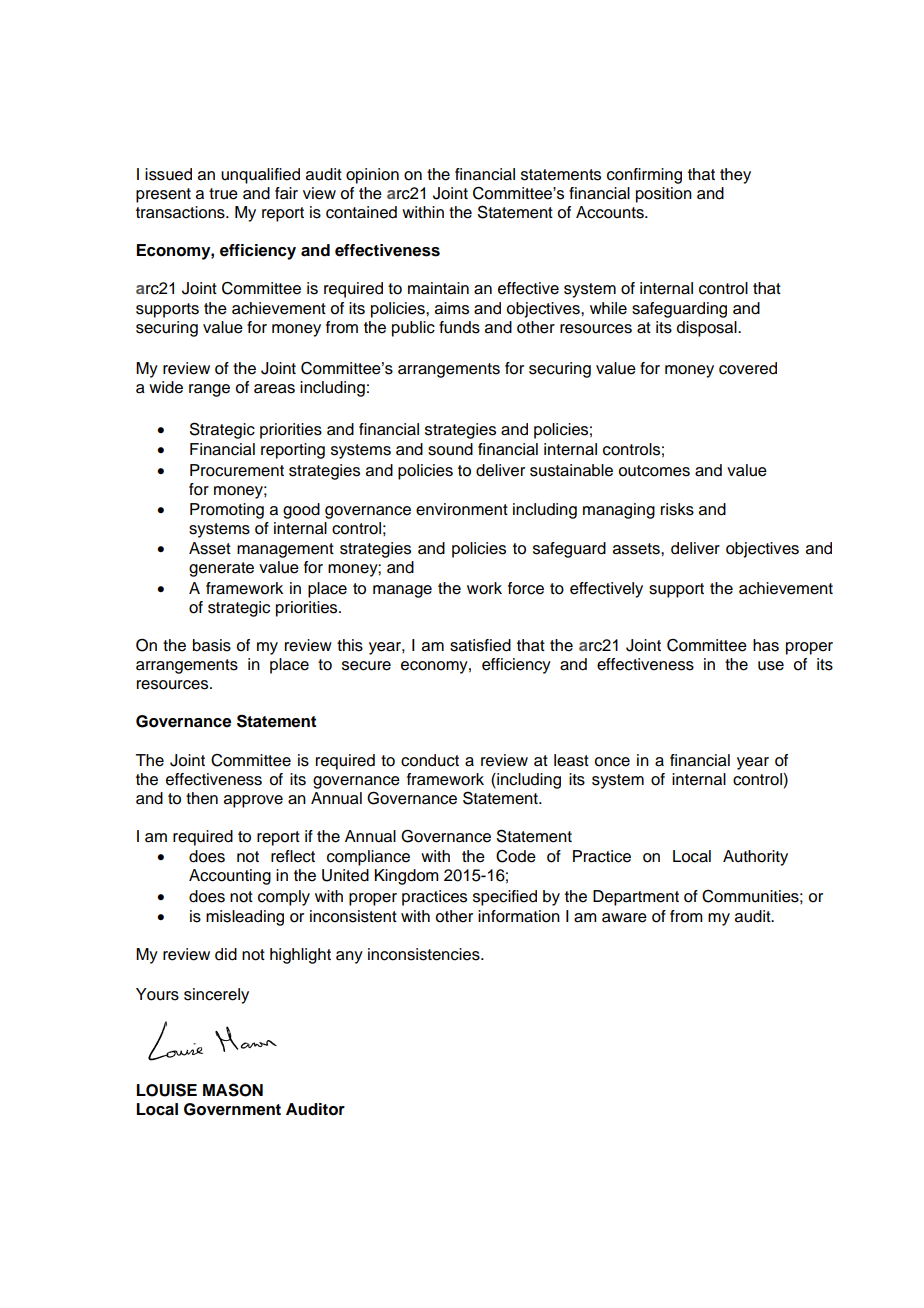  What do you see at coordinates (664, 195) in the image?
I see `position` at bounding box center [664, 195].
